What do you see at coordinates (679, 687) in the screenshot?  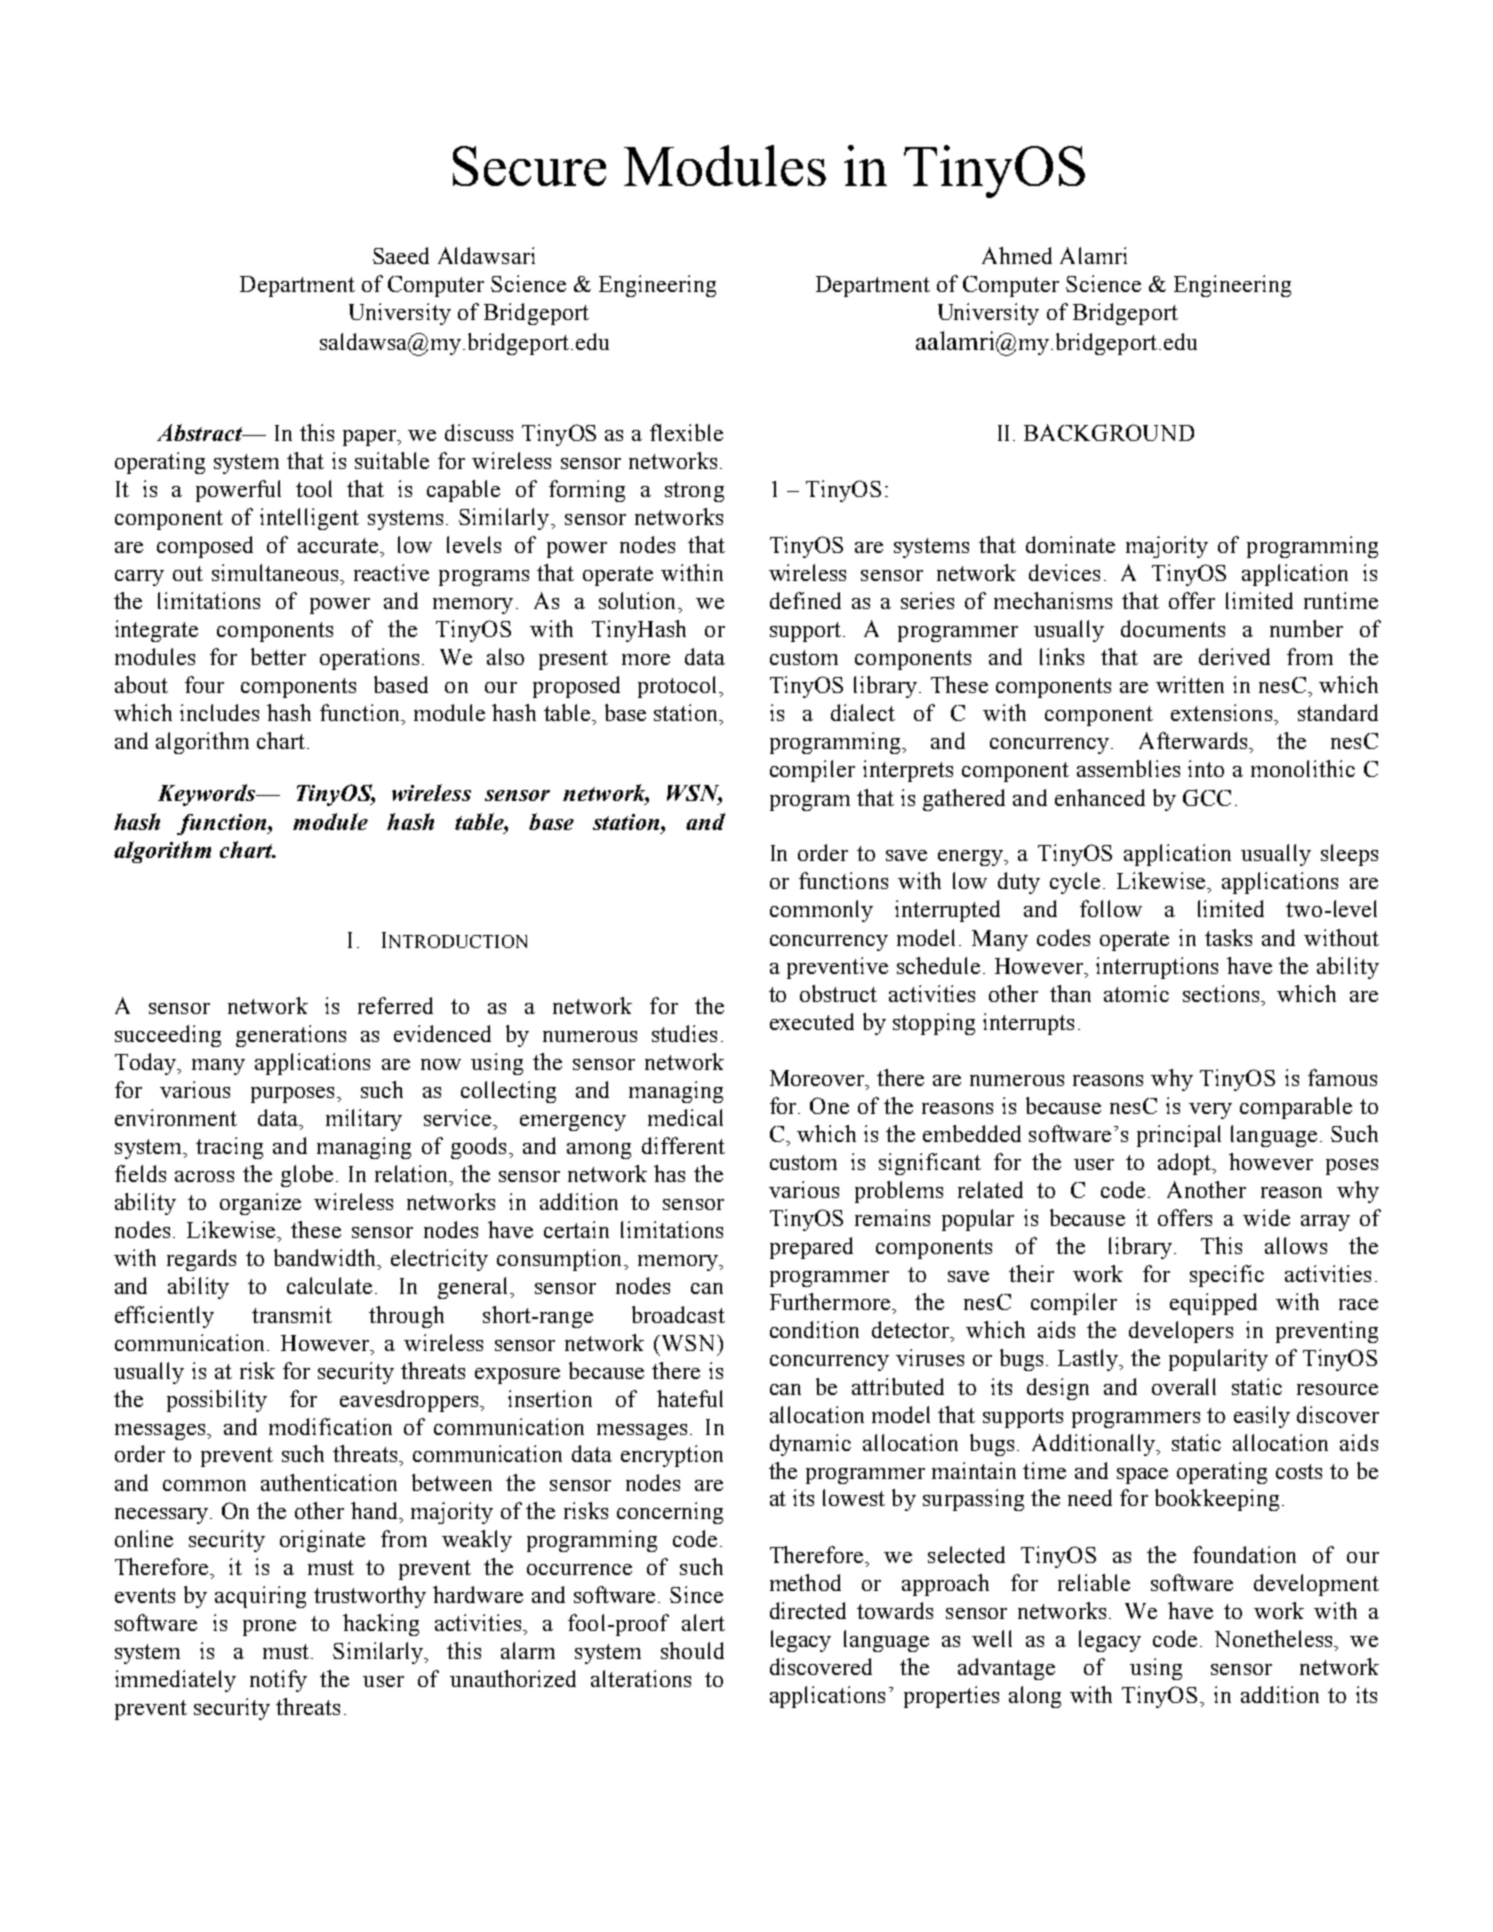 I see `protocol` at bounding box center [679, 687].
